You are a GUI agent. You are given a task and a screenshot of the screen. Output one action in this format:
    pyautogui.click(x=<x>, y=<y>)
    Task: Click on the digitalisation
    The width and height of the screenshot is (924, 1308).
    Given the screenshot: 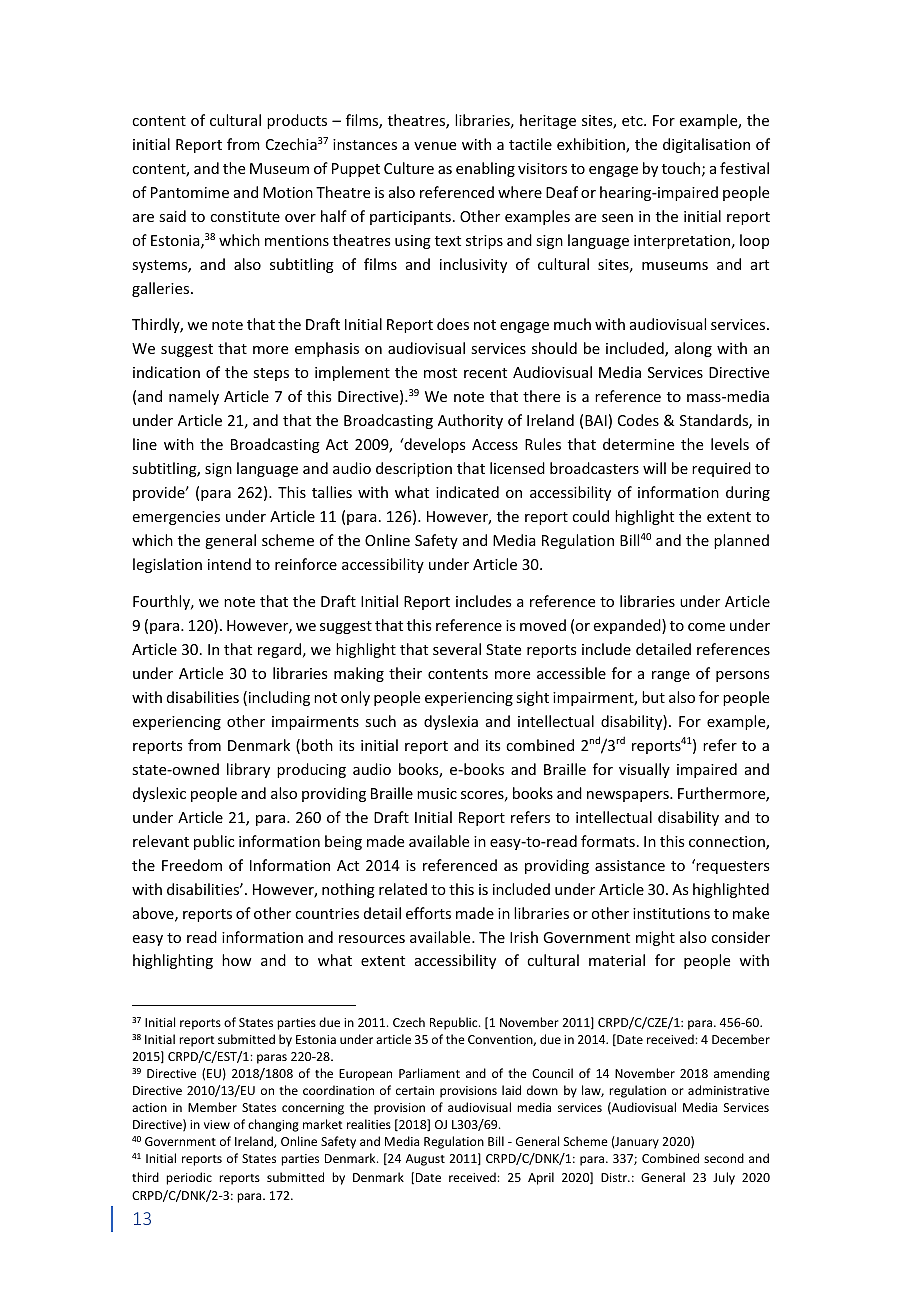 What is the action you would take?
    pyautogui.click(x=706, y=145)
